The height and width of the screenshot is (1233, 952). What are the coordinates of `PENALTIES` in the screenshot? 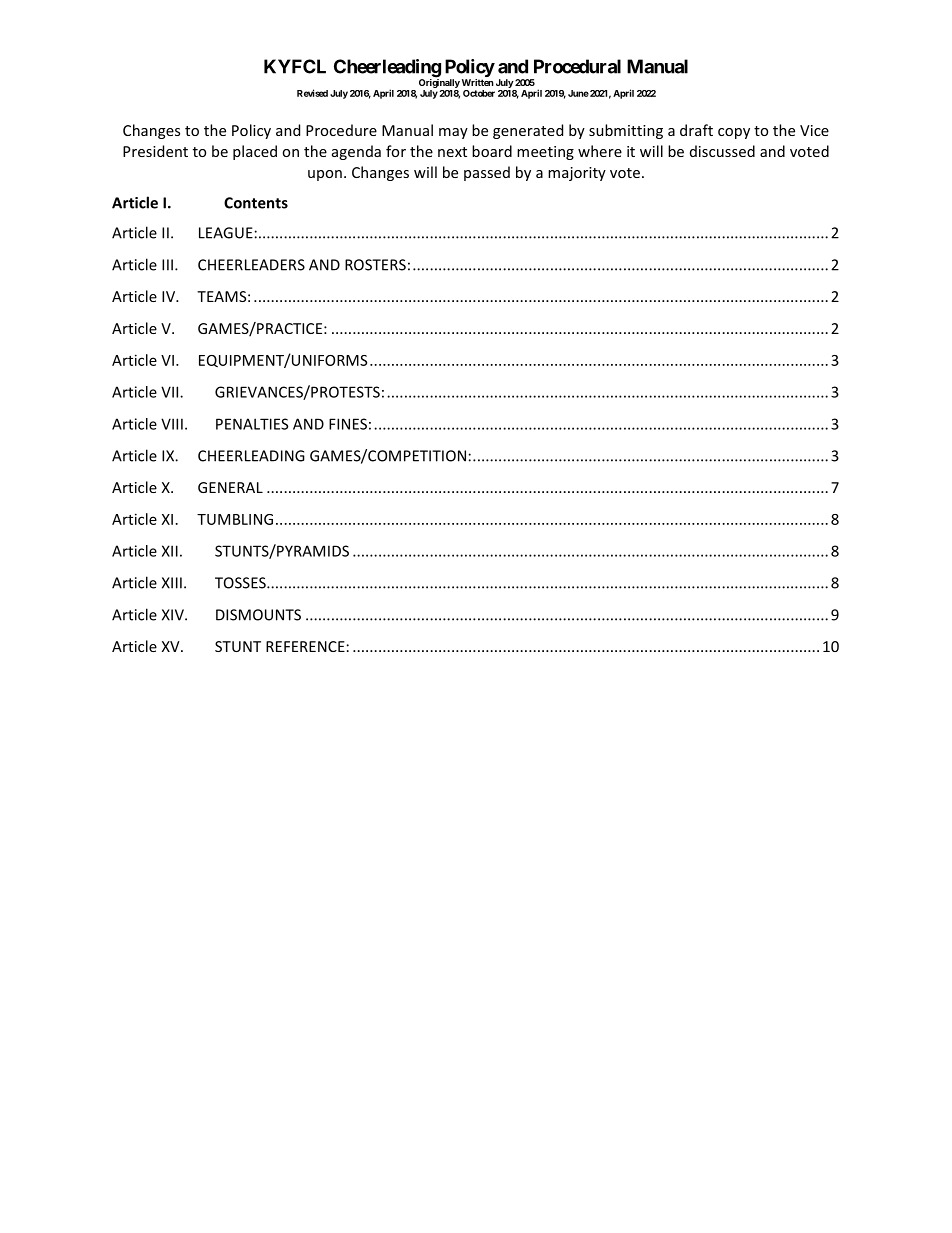 It's located at (252, 424).
